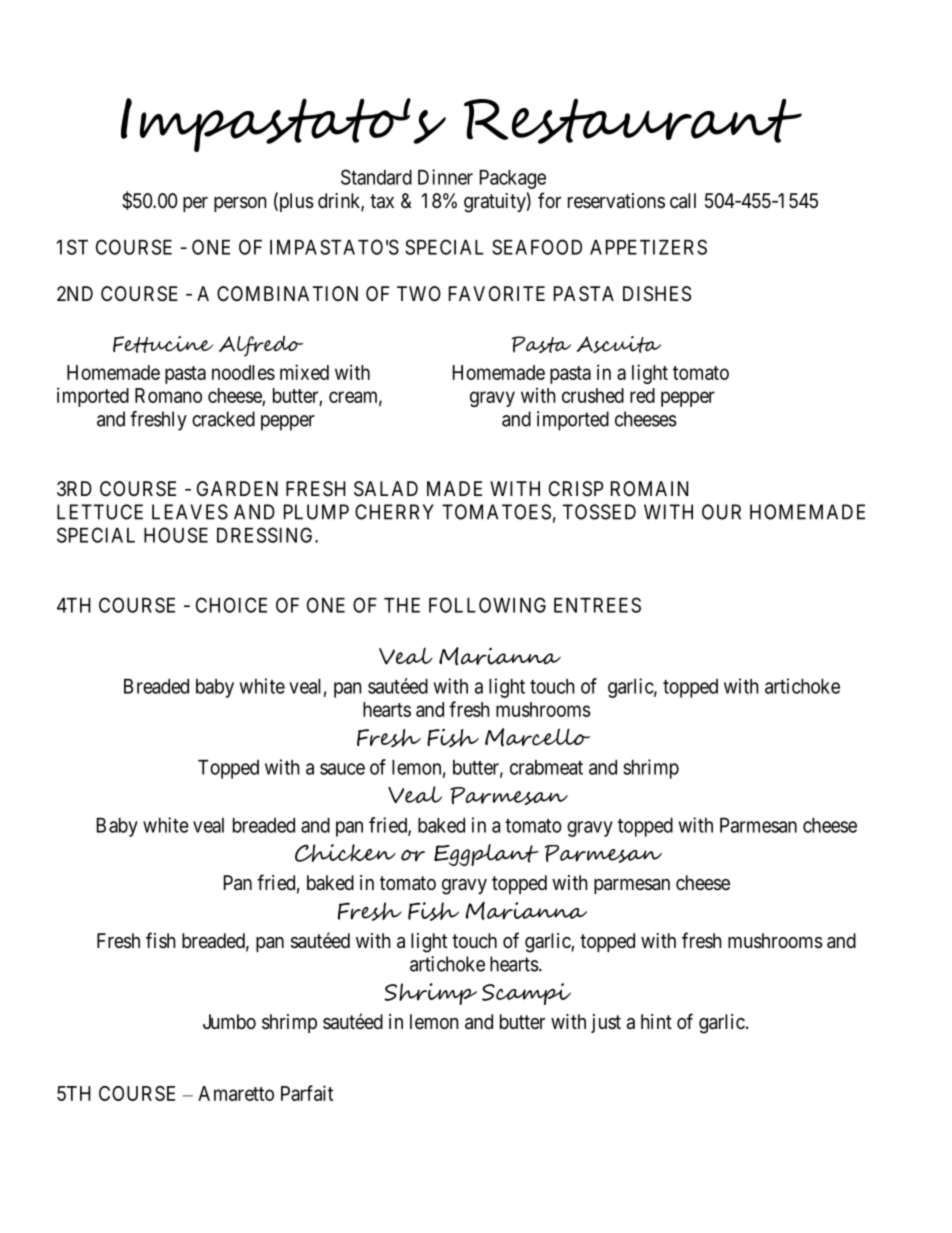  What do you see at coordinates (593, 395) in the page?
I see `crushed` at bounding box center [593, 395].
